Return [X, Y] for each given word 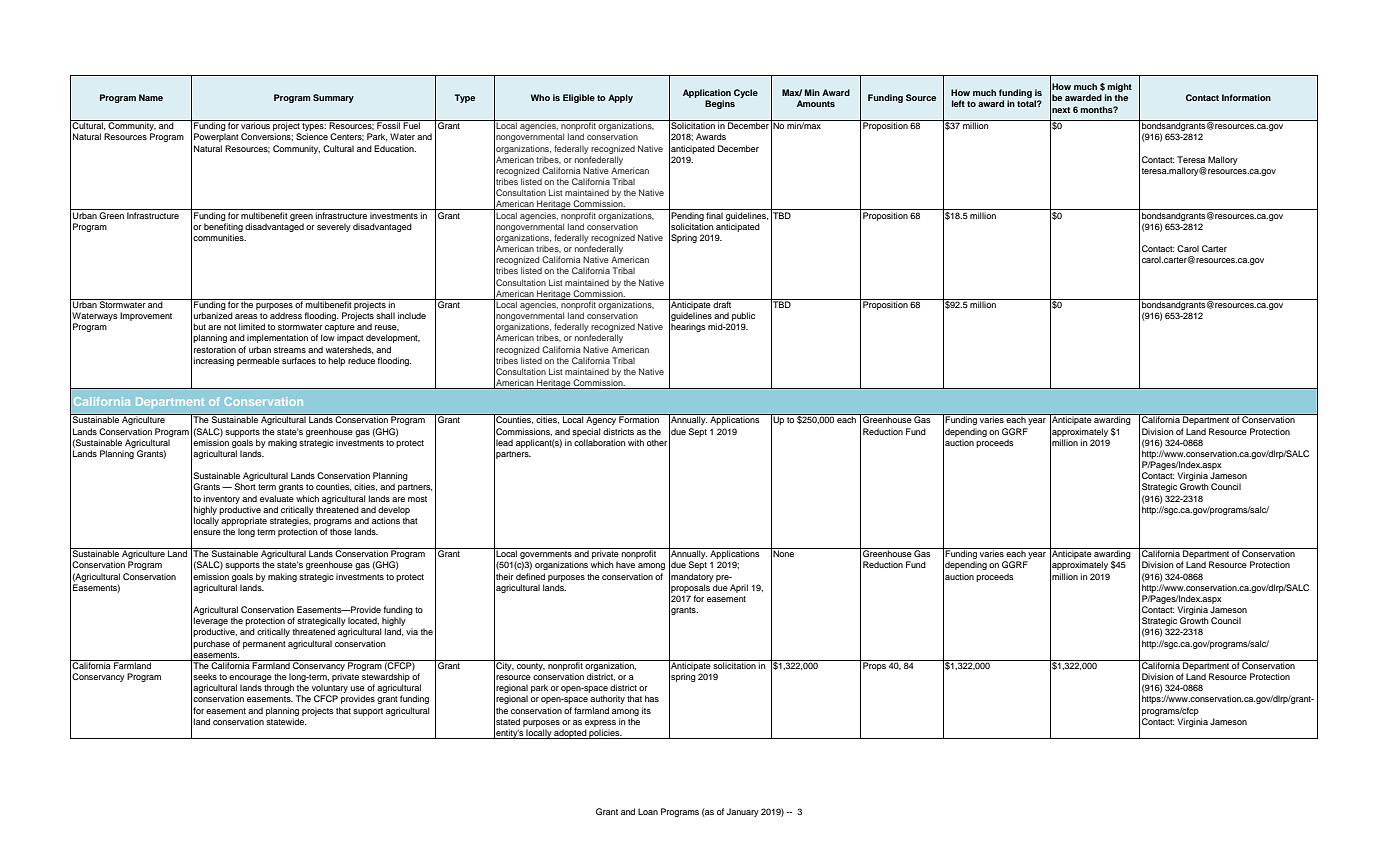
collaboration [600, 442]
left [958, 103]
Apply [620, 98]
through [279, 688]
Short [245, 486]
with [636, 442]
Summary [333, 98]
